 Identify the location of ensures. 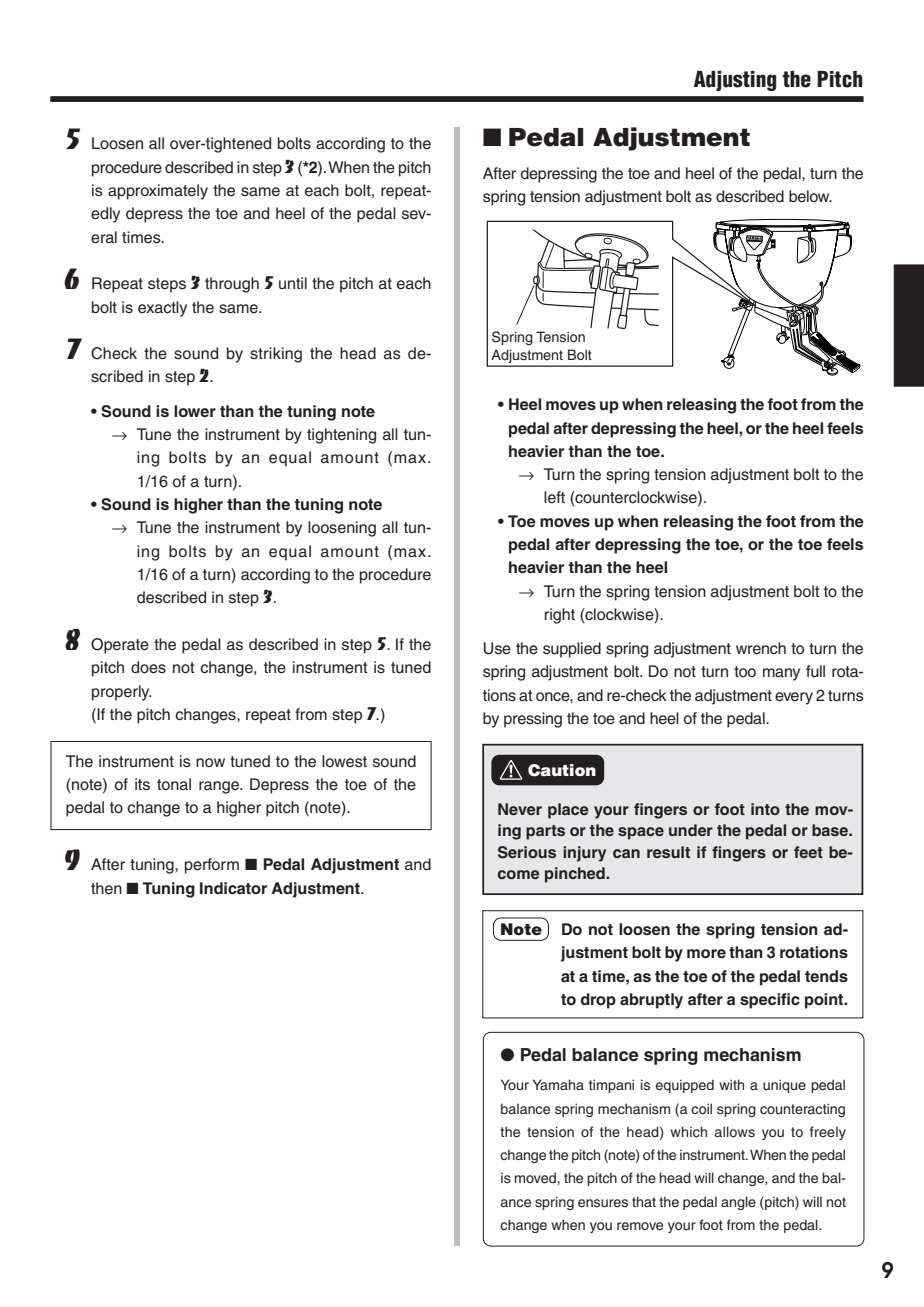
(603, 1203).
